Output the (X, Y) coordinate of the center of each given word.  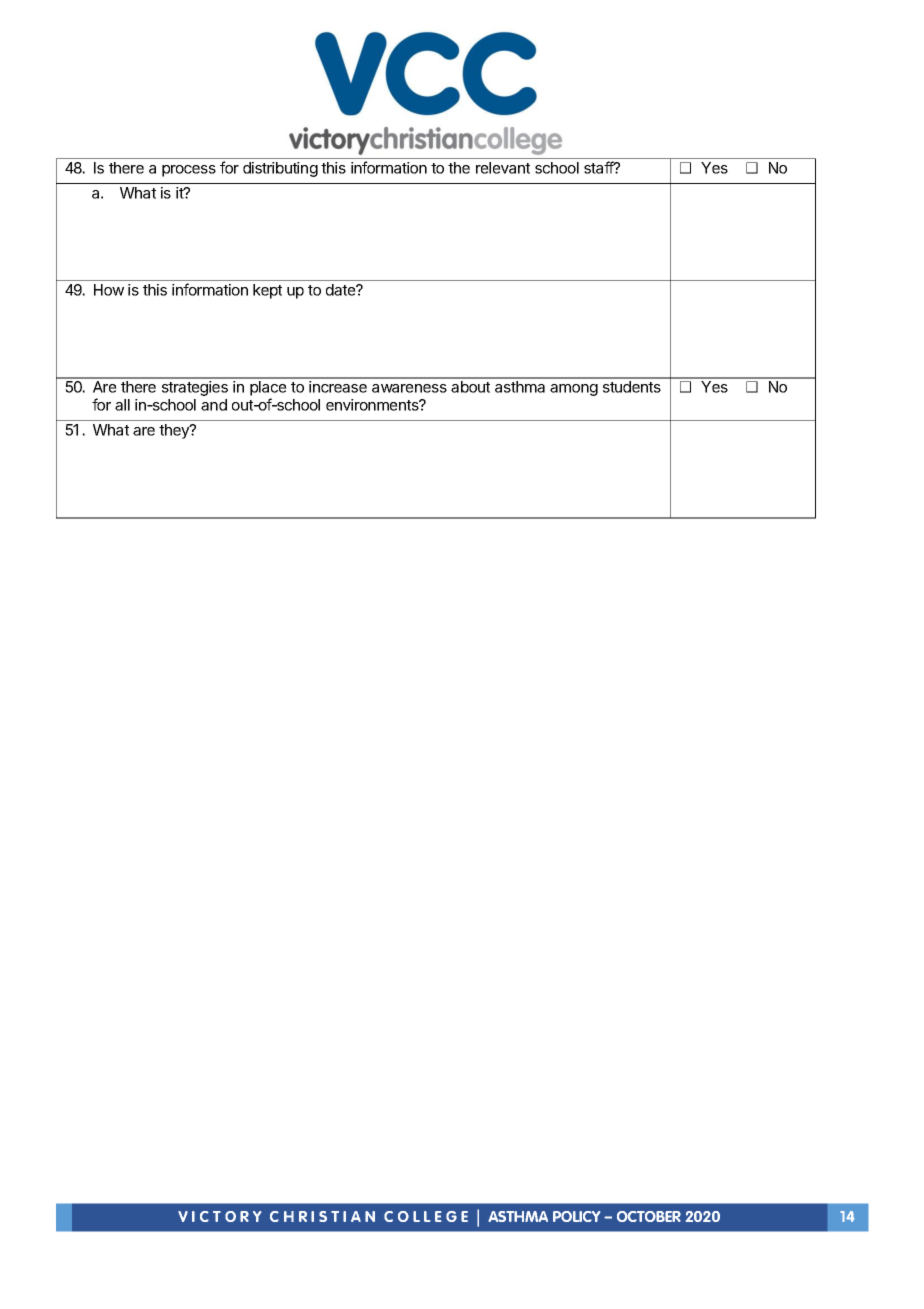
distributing (280, 169)
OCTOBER (649, 1216)
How (109, 290)
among (574, 390)
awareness (409, 388)
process (189, 171)
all (122, 405)
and (214, 405)
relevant (503, 168)
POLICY (576, 1216)
